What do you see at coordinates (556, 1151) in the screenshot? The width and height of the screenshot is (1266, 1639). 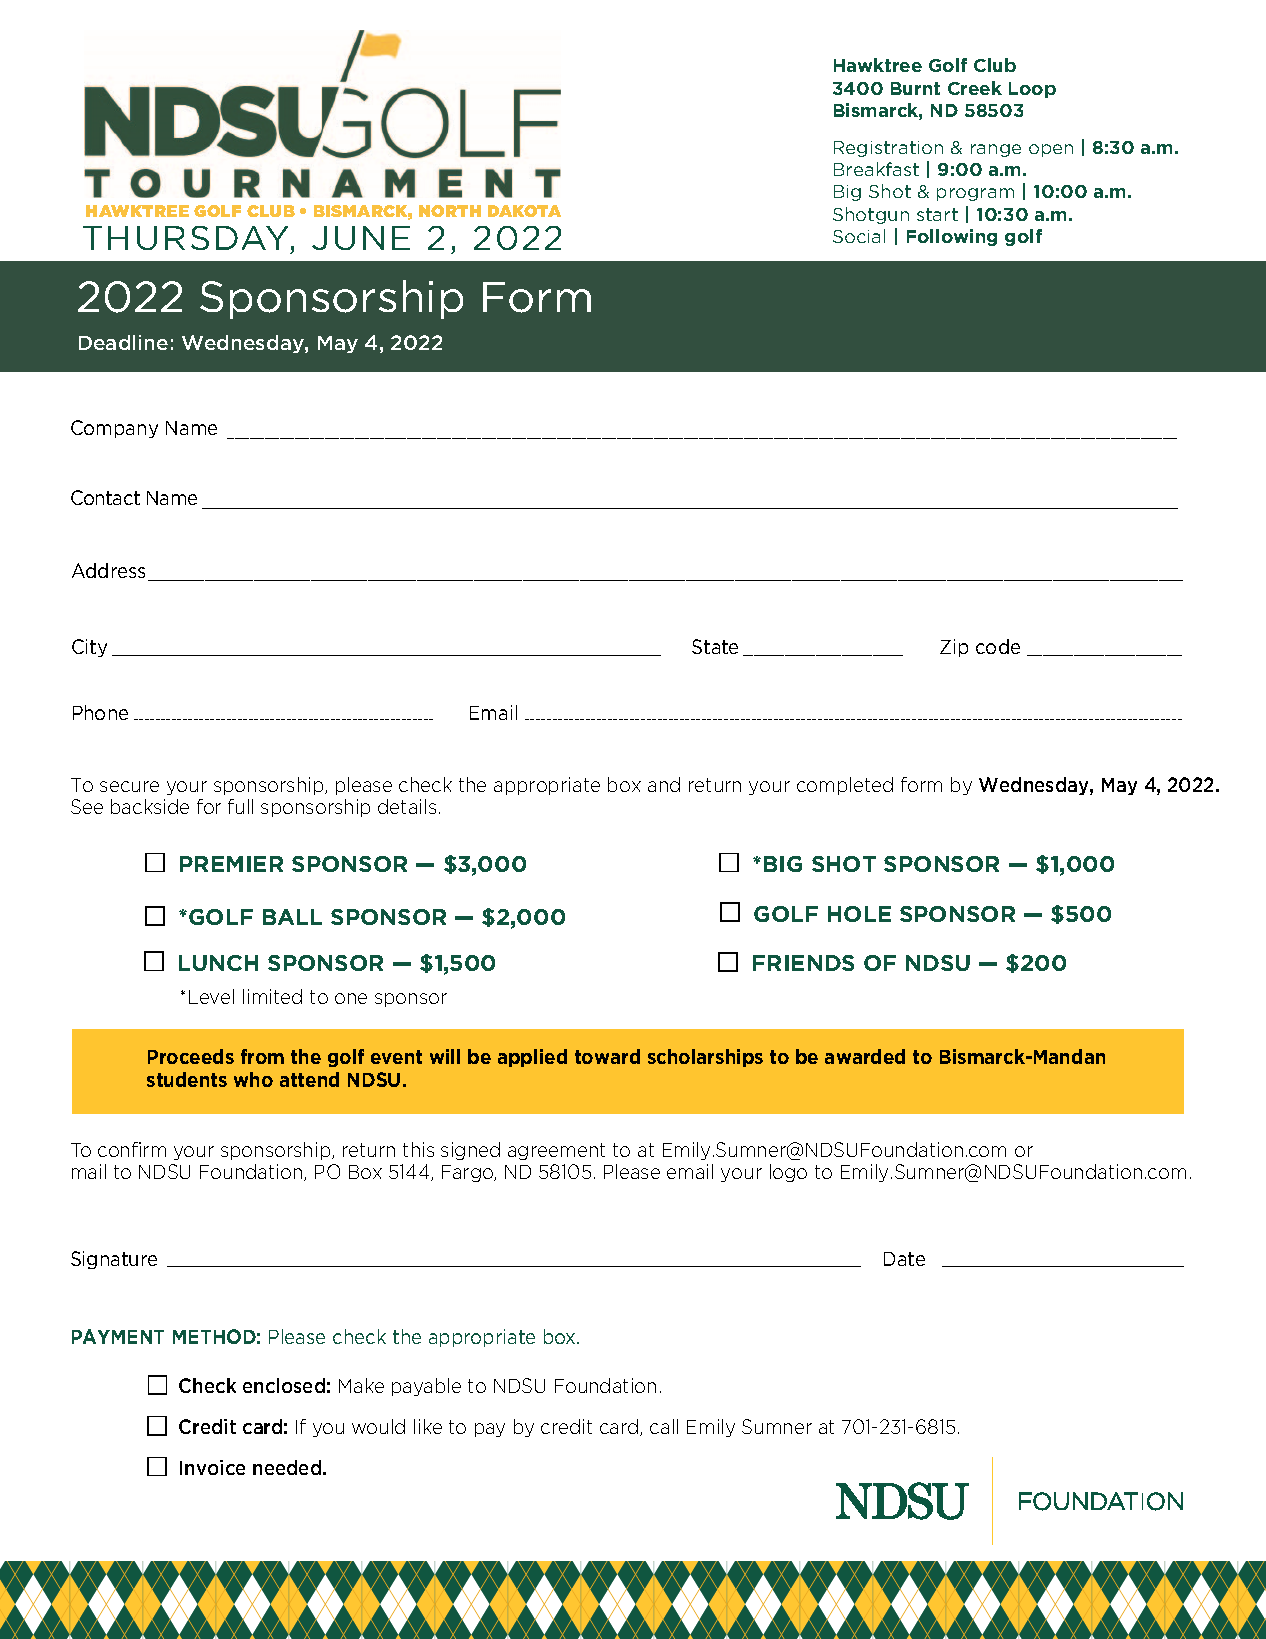 I see `agreement` at bounding box center [556, 1151].
